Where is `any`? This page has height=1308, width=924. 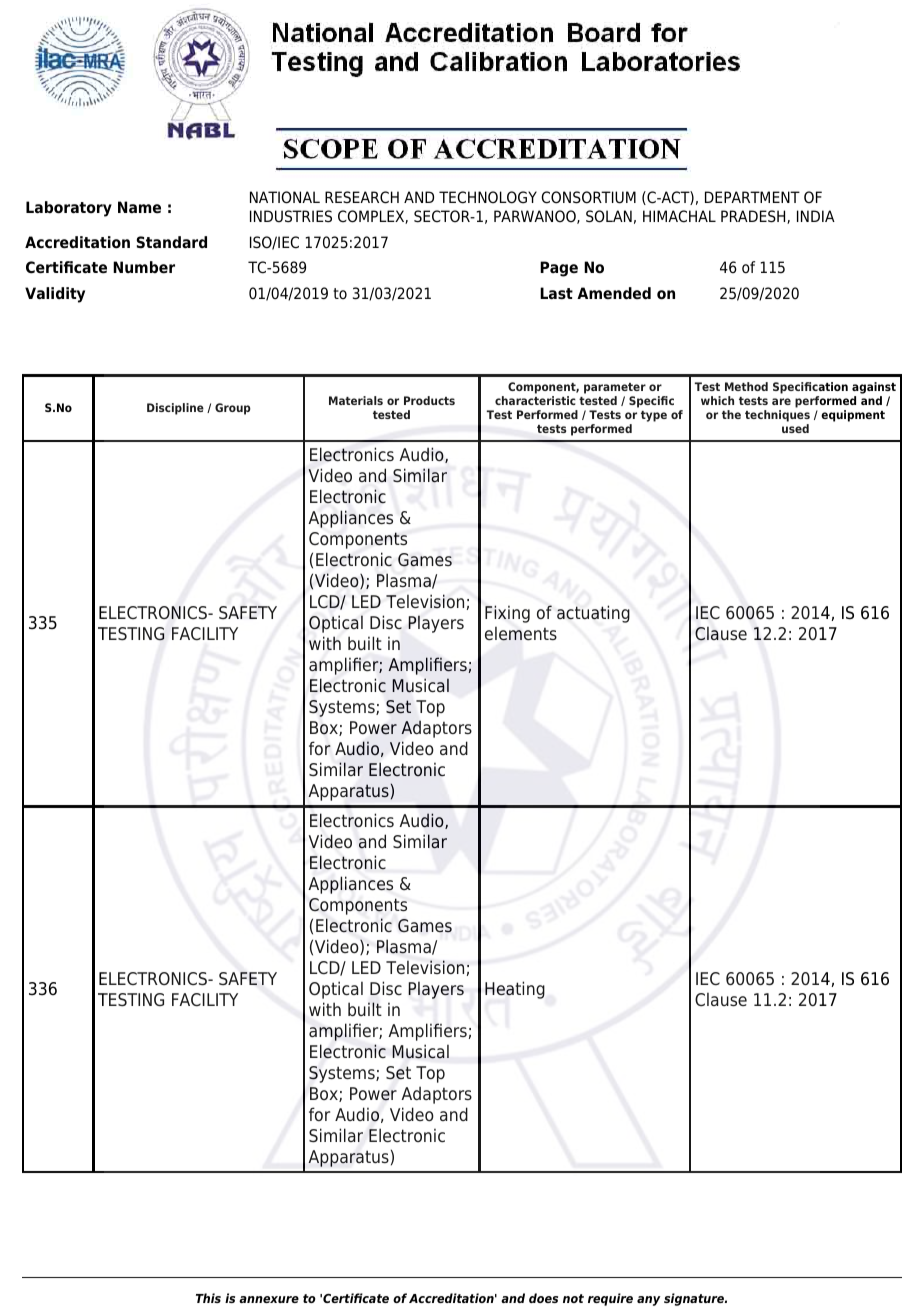
any is located at coordinates (648, 1301).
